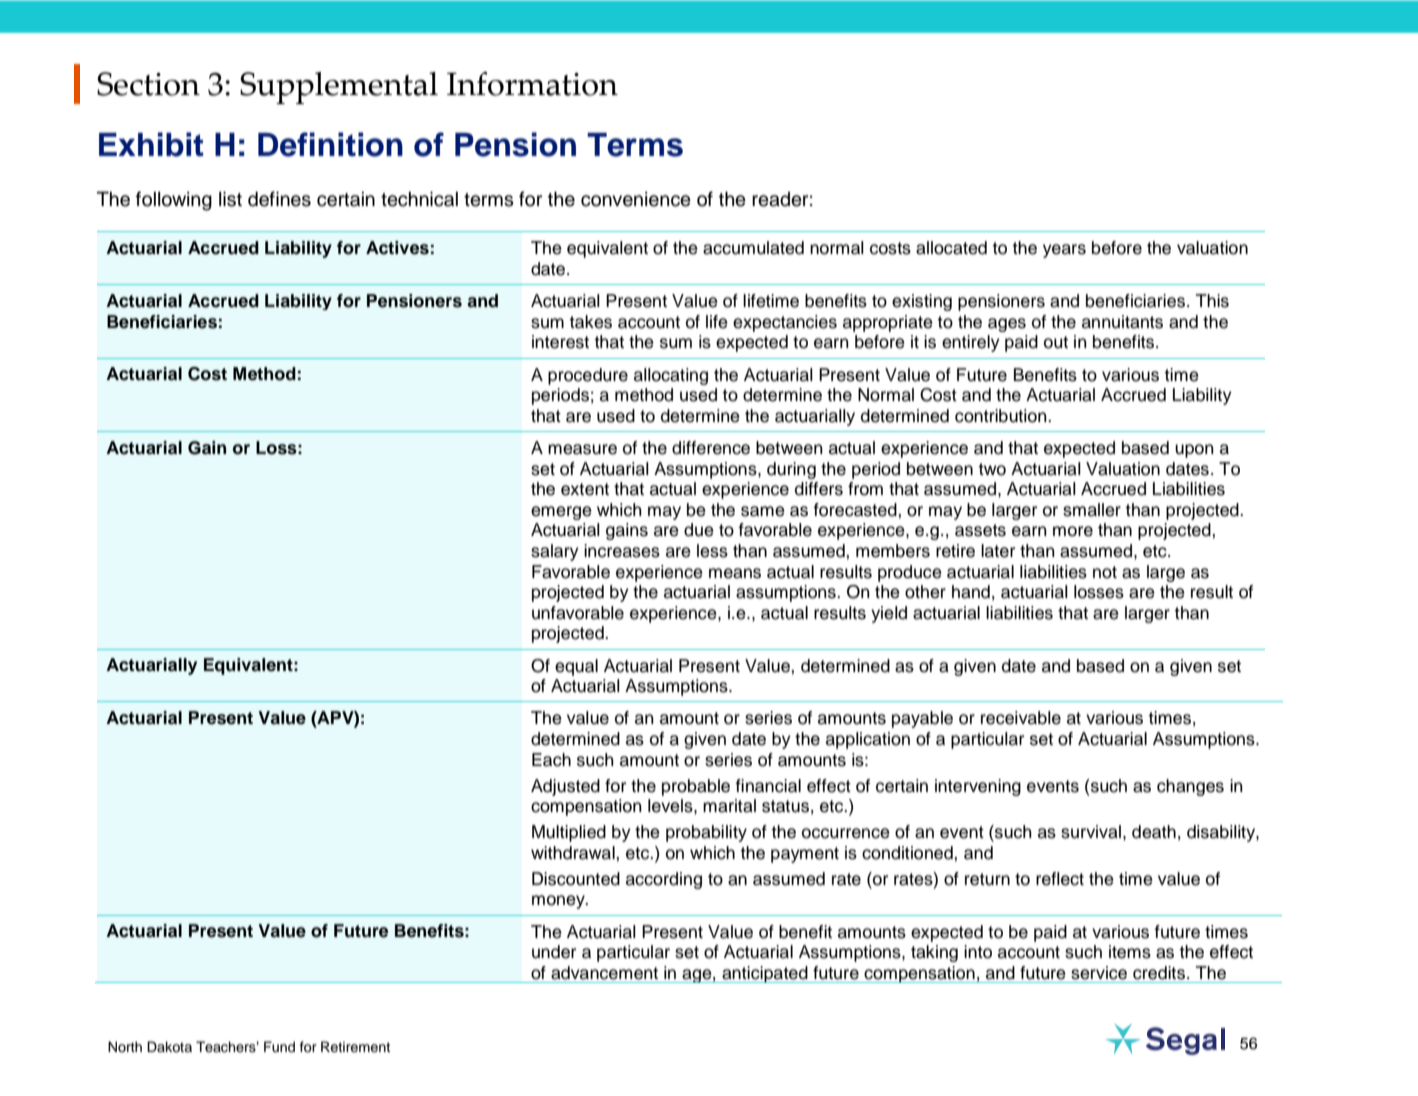 The width and height of the screenshot is (1418, 1096). I want to click on Supplemental, so click(339, 88).
